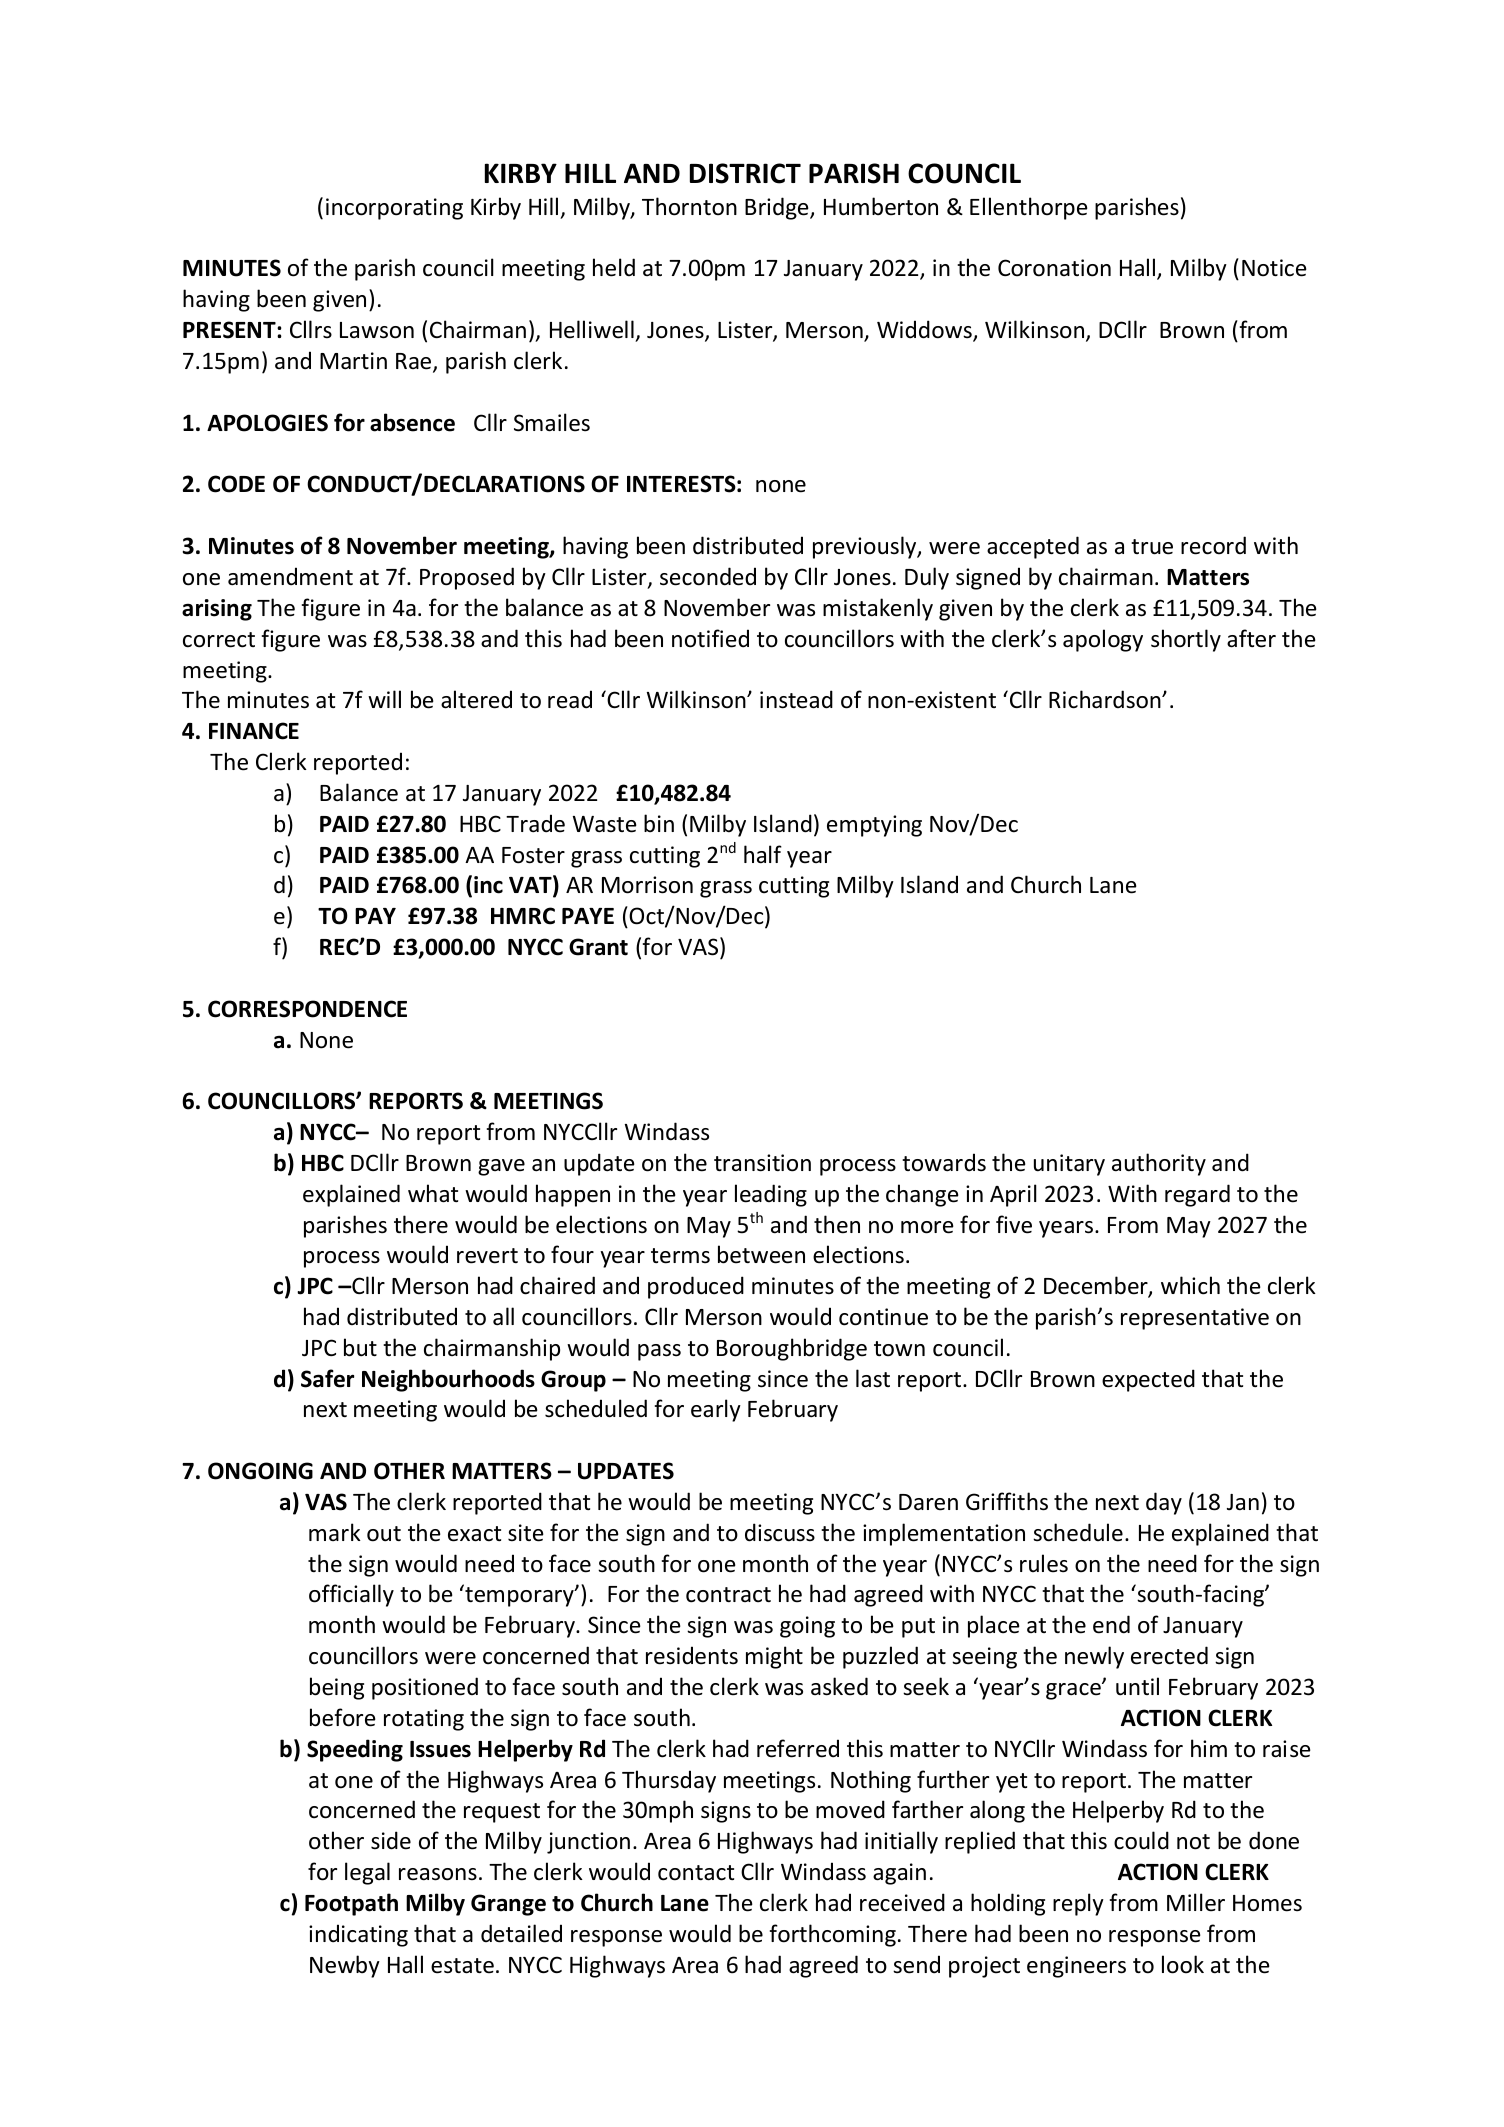  I want to click on Footpath, so click(351, 1904).
